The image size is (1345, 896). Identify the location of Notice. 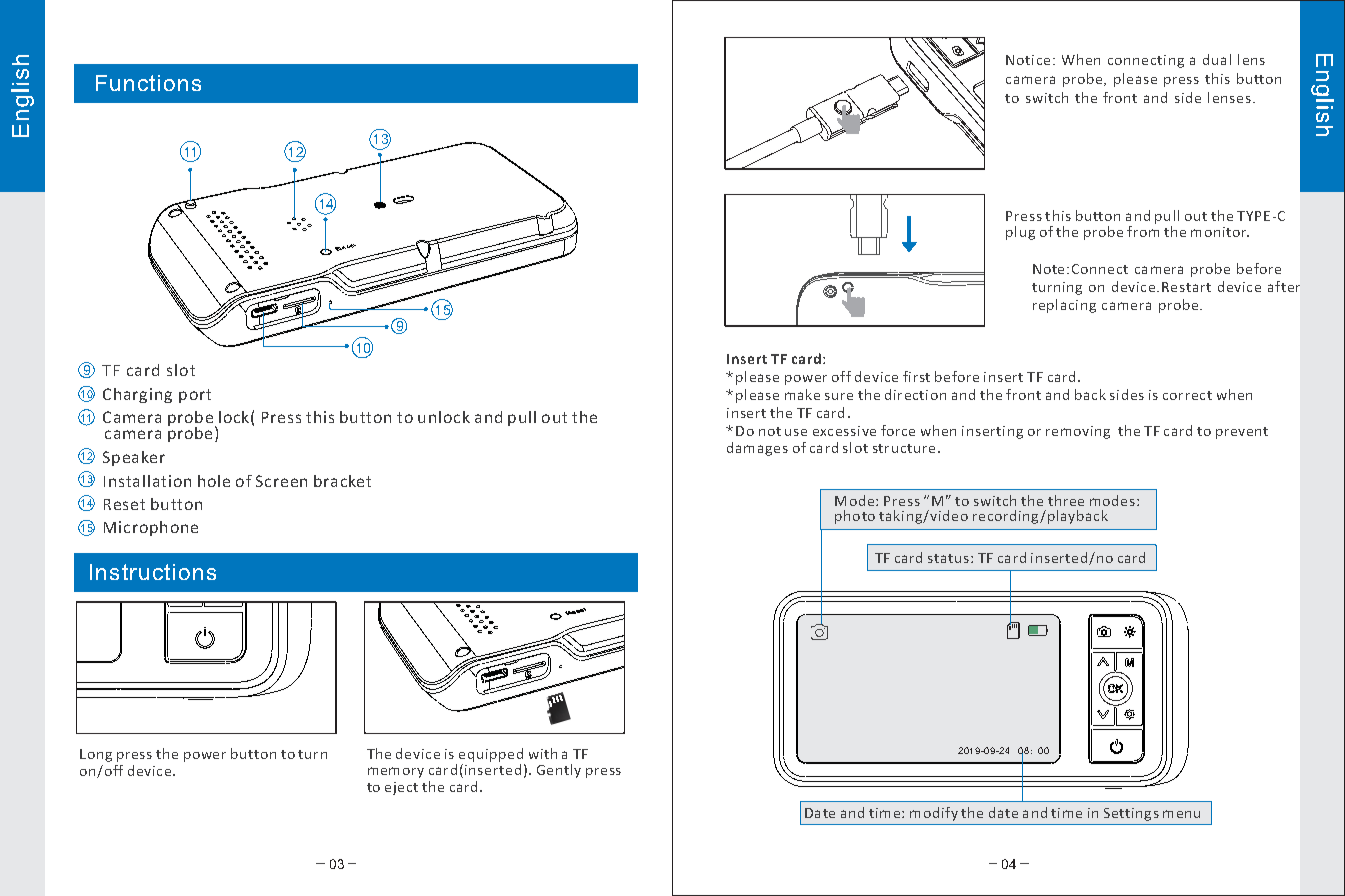
(1028, 60).
